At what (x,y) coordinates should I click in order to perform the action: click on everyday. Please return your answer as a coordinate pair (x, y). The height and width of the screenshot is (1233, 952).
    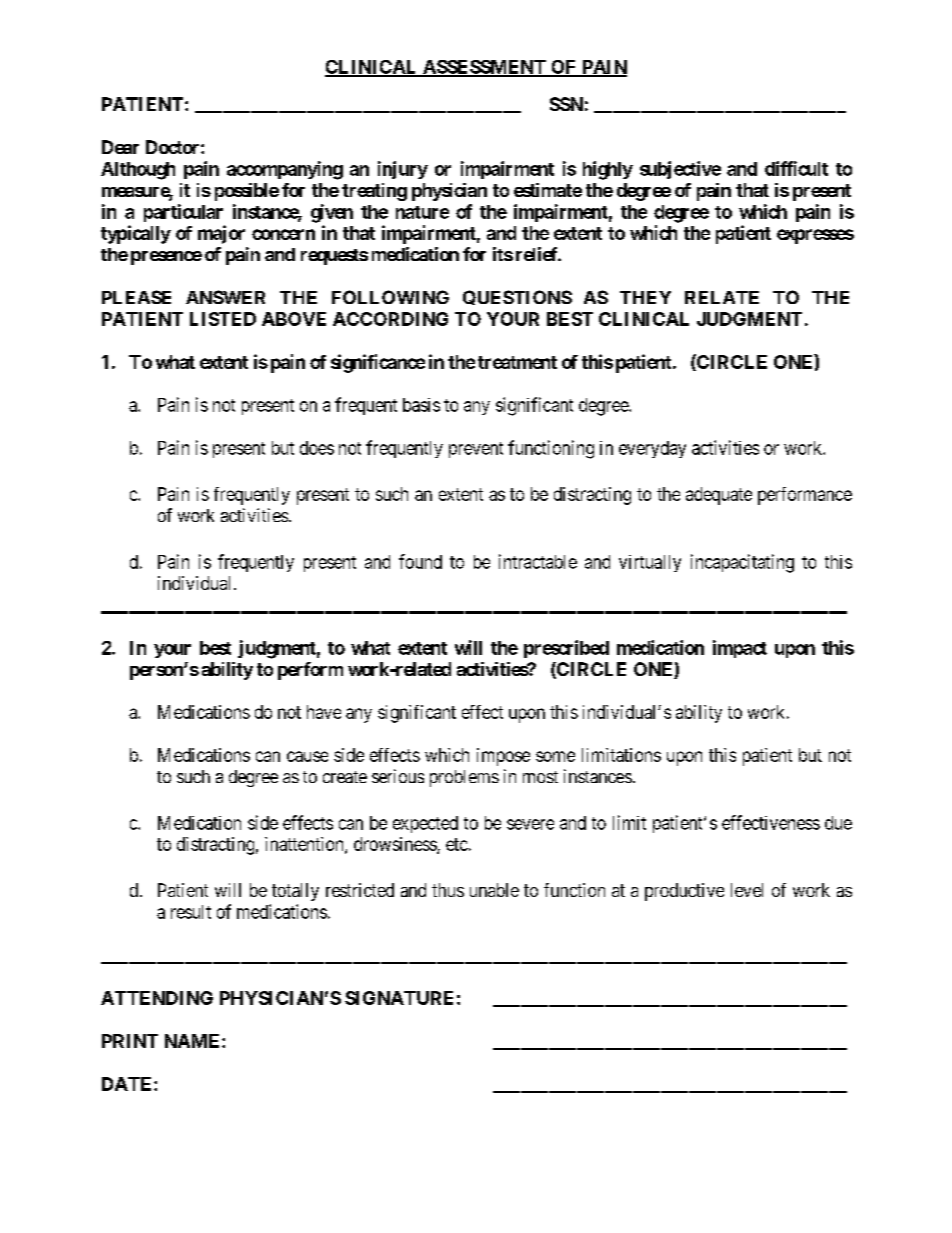
    Looking at the image, I should click on (652, 449).
